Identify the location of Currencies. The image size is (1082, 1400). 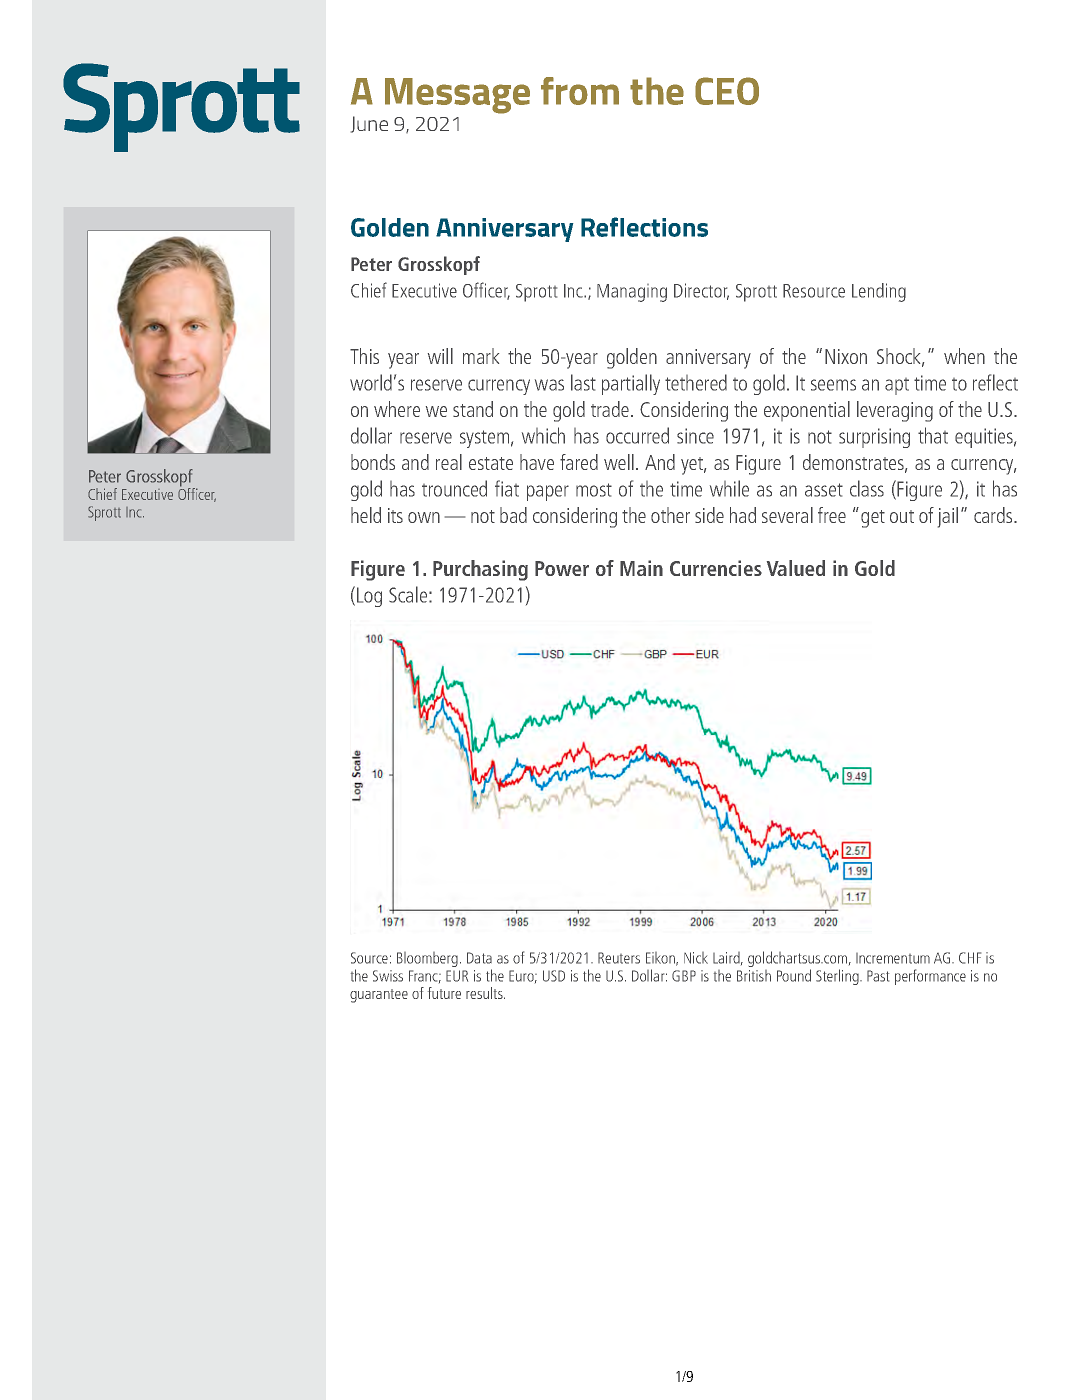
(716, 568).
